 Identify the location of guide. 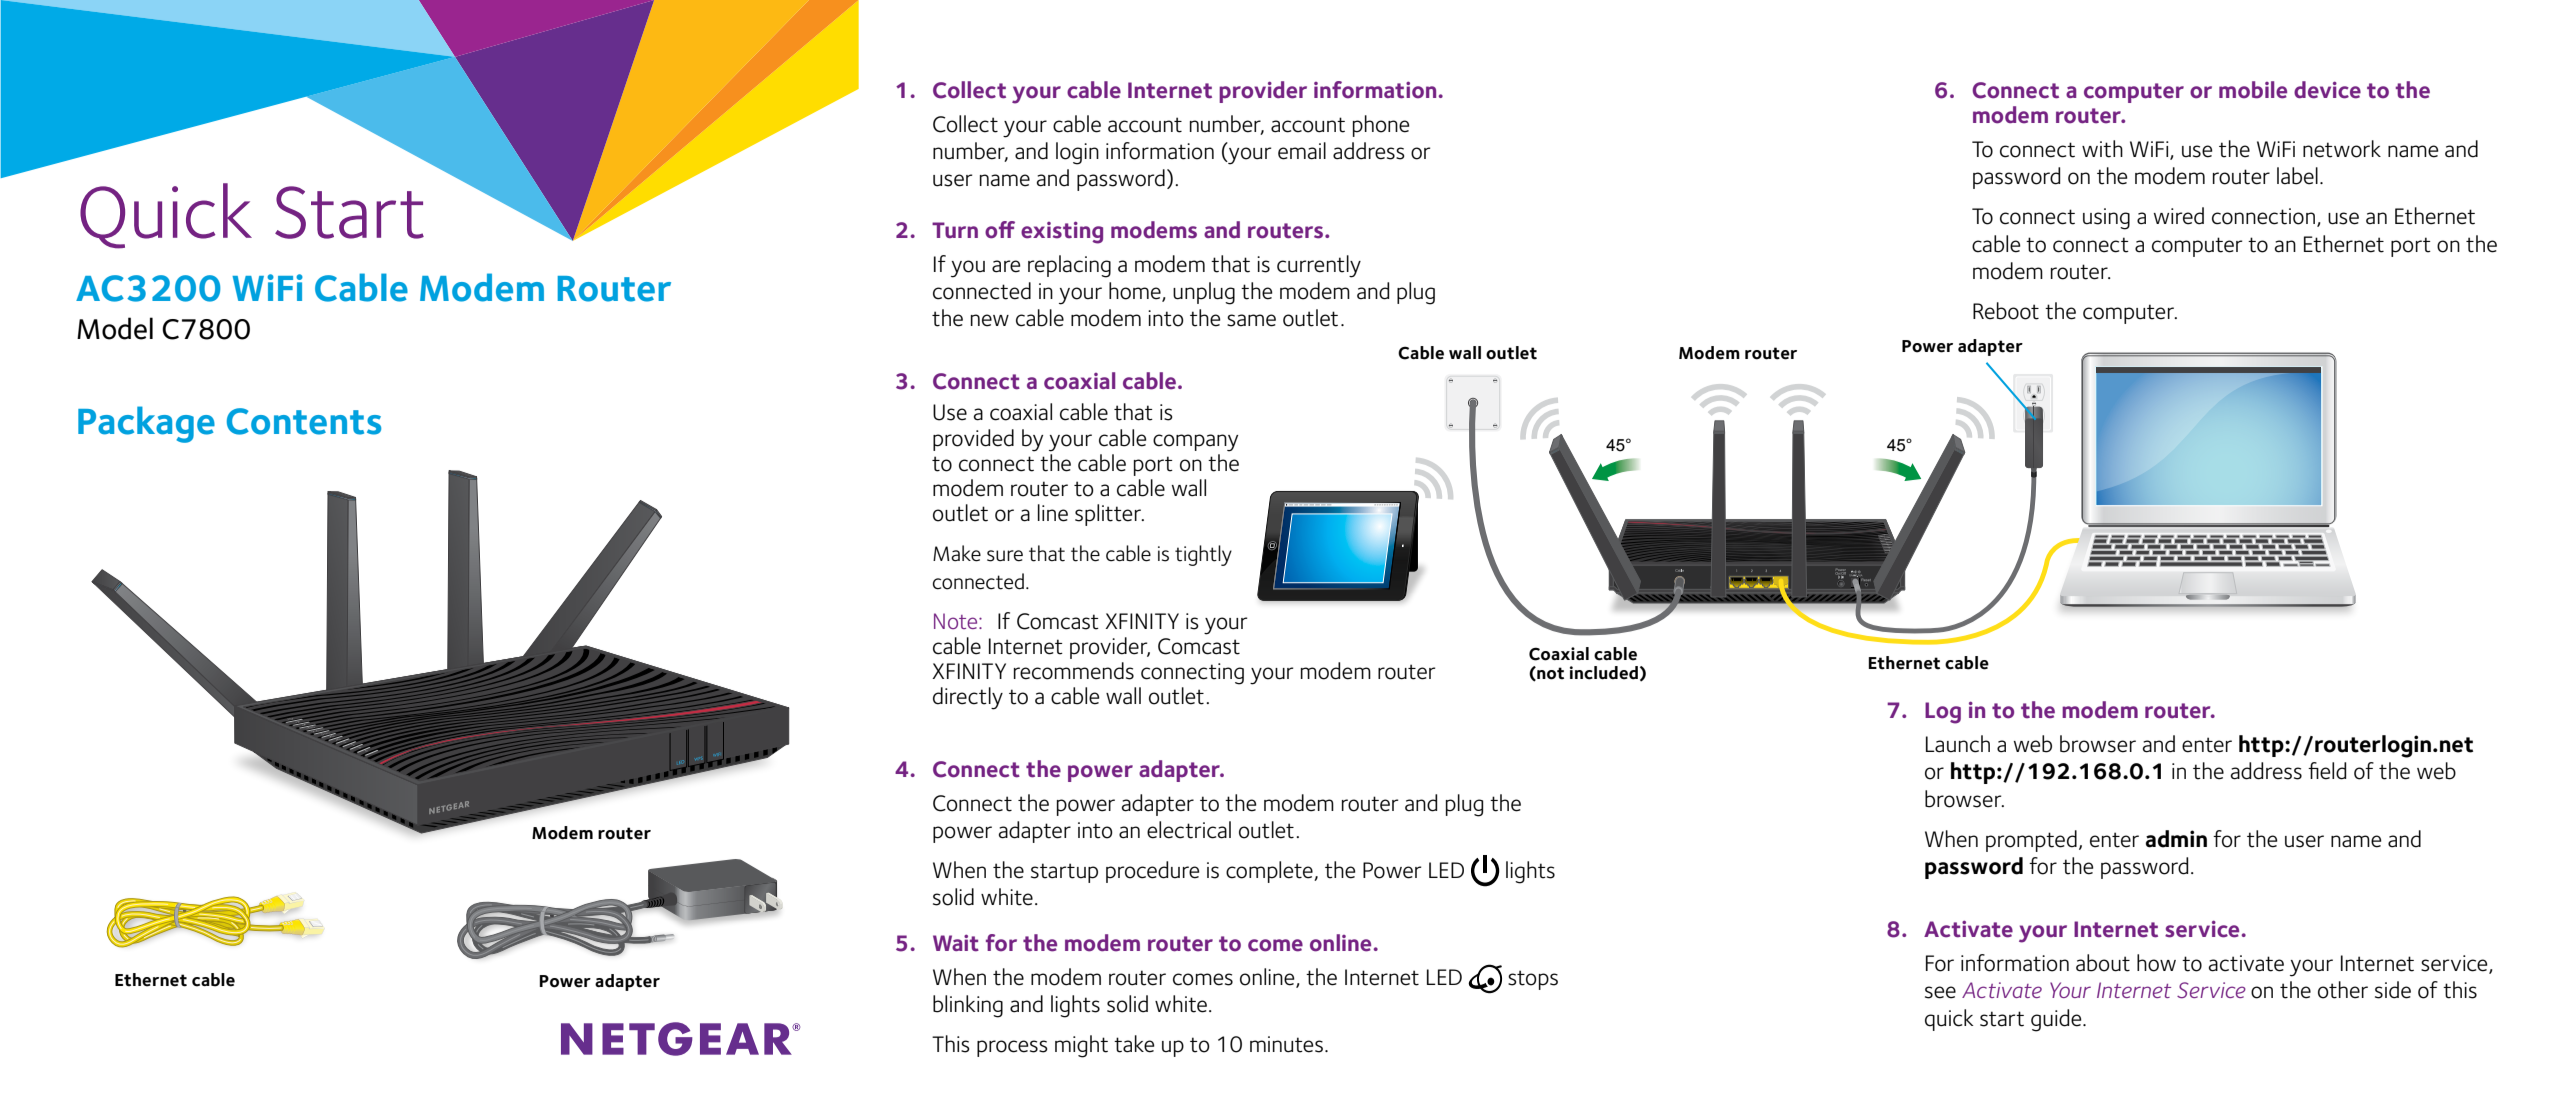
(2057, 1020).
